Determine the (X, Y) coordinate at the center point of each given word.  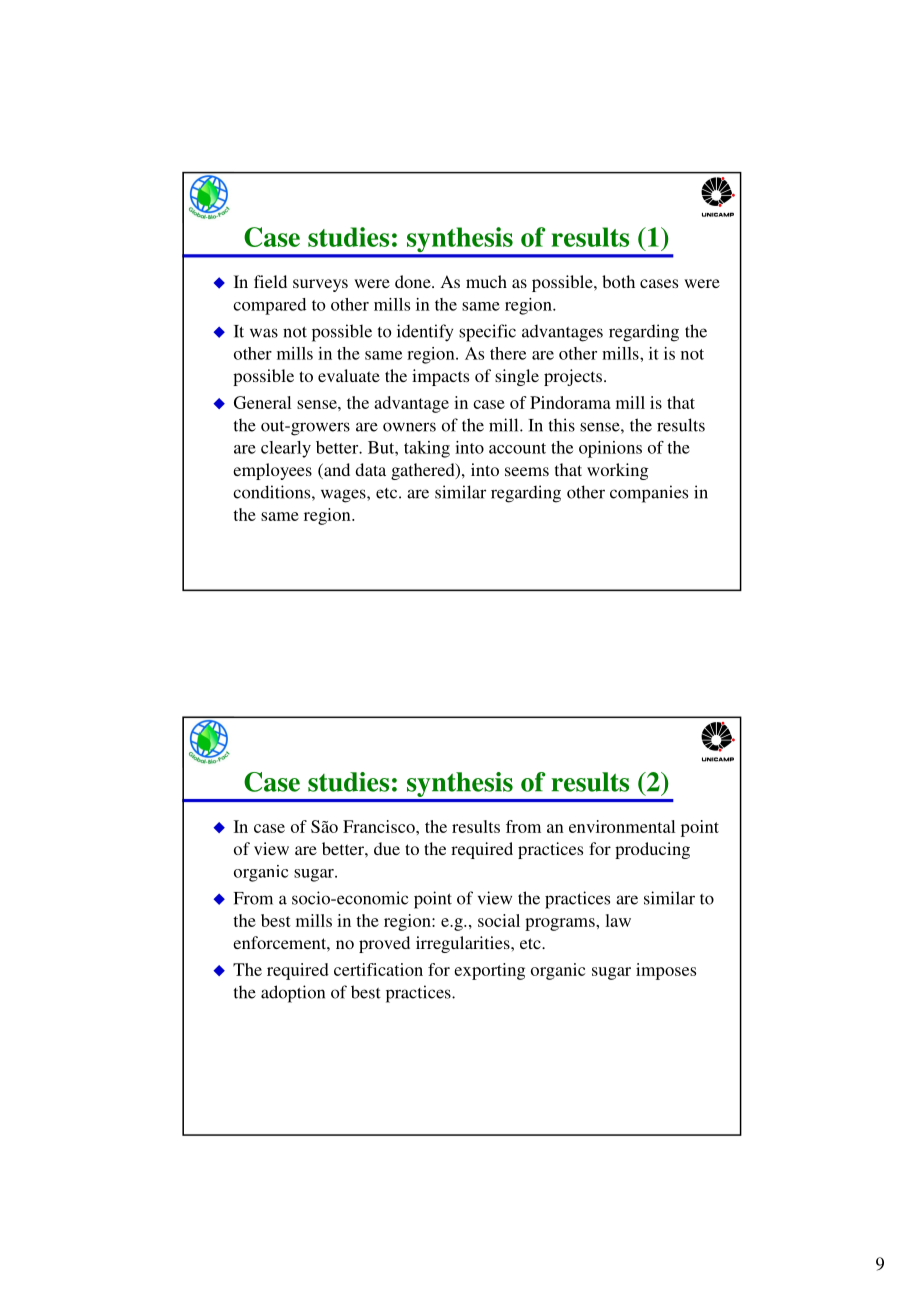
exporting (489, 971)
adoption (293, 994)
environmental (622, 826)
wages (344, 496)
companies (649, 494)
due (387, 848)
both (618, 281)
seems (527, 471)
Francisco (380, 826)
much (486, 281)
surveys (320, 285)
